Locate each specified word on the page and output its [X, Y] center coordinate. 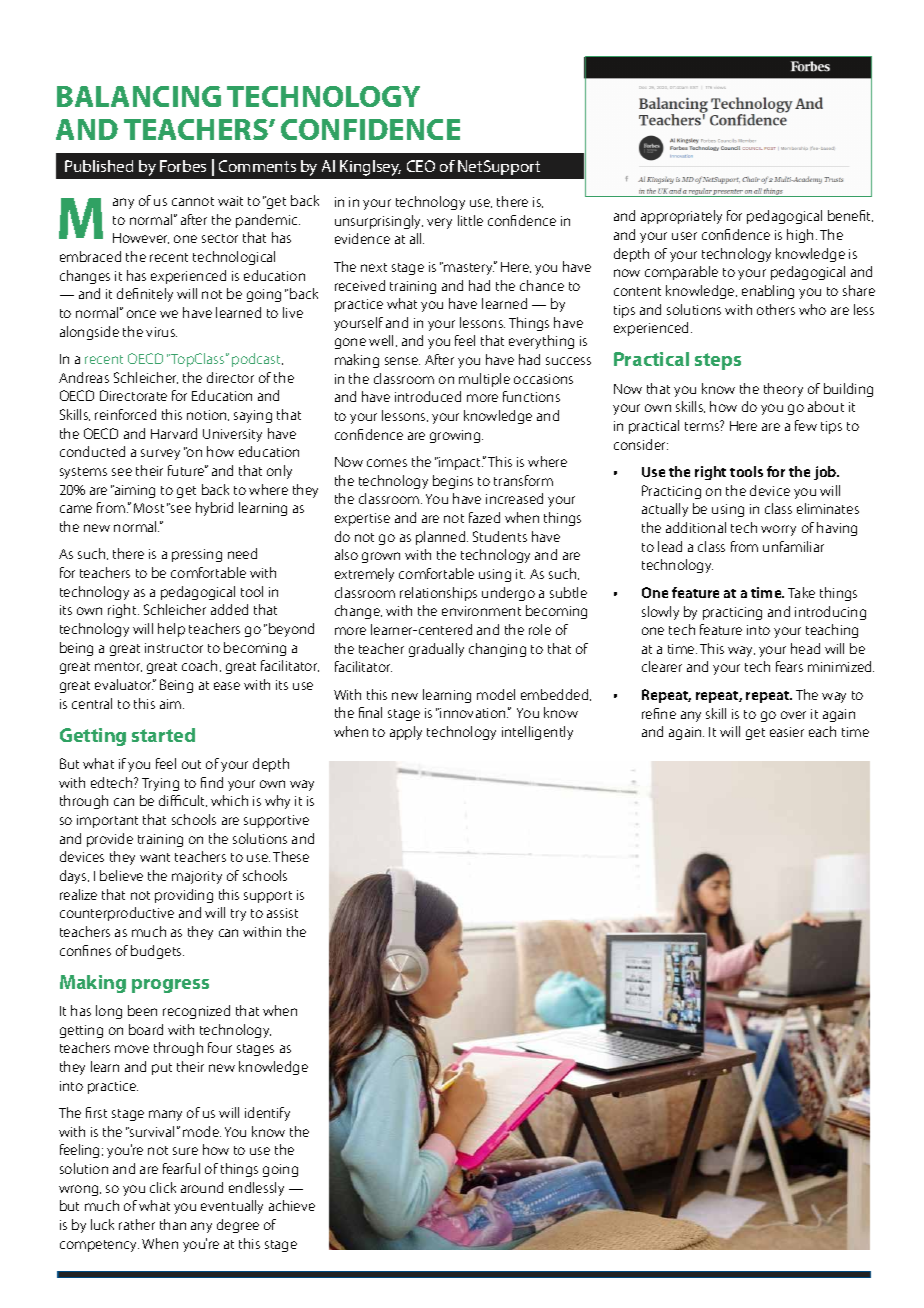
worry [778, 530]
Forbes [183, 166]
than [173, 1224]
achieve [292, 1205]
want [155, 857]
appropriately [681, 217]
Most [149, 508]
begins [453, 482]
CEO [421, 166]
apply [406, 733]
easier [787, 732]
